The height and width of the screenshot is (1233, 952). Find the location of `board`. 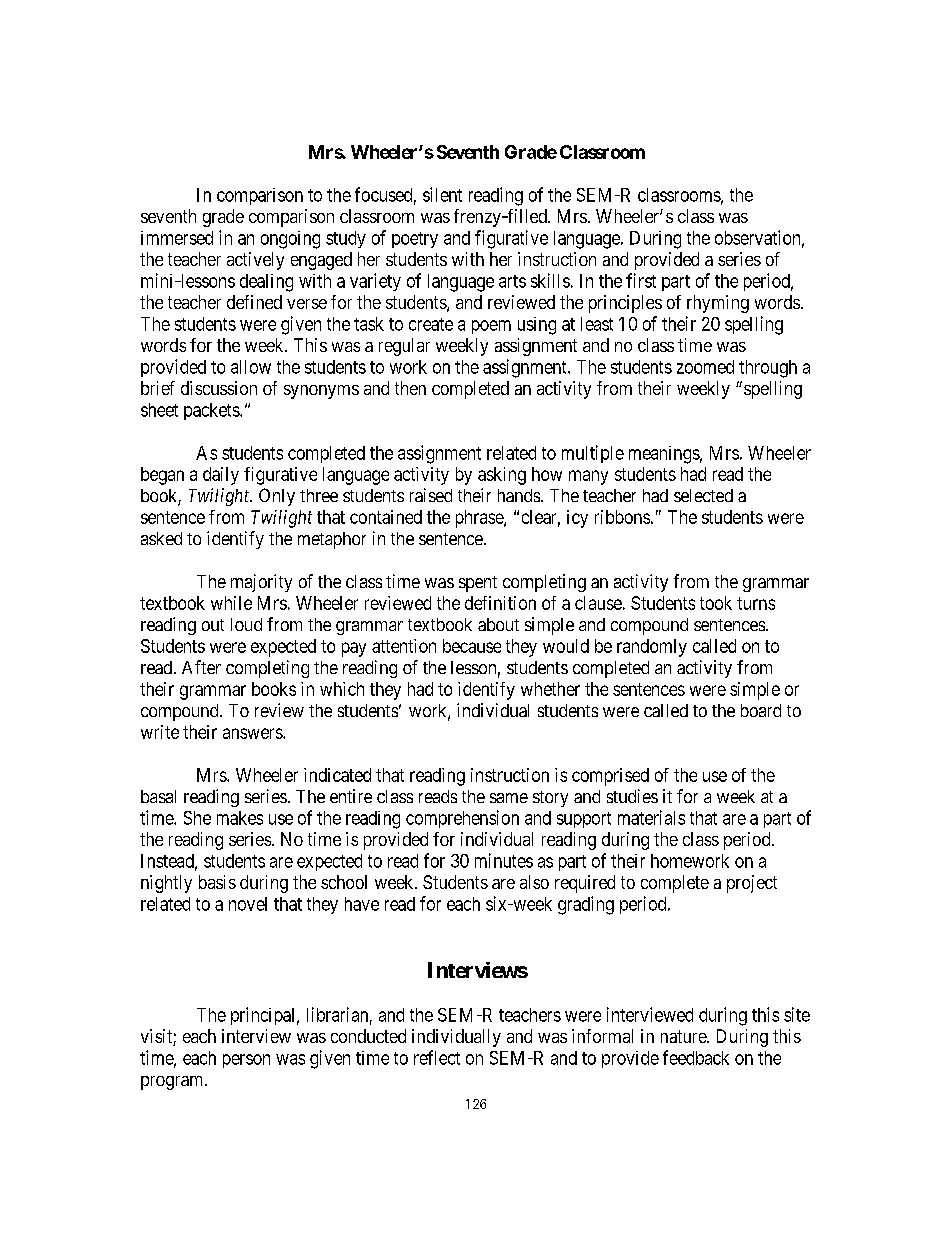

board is located at coordinates (761, 710).
